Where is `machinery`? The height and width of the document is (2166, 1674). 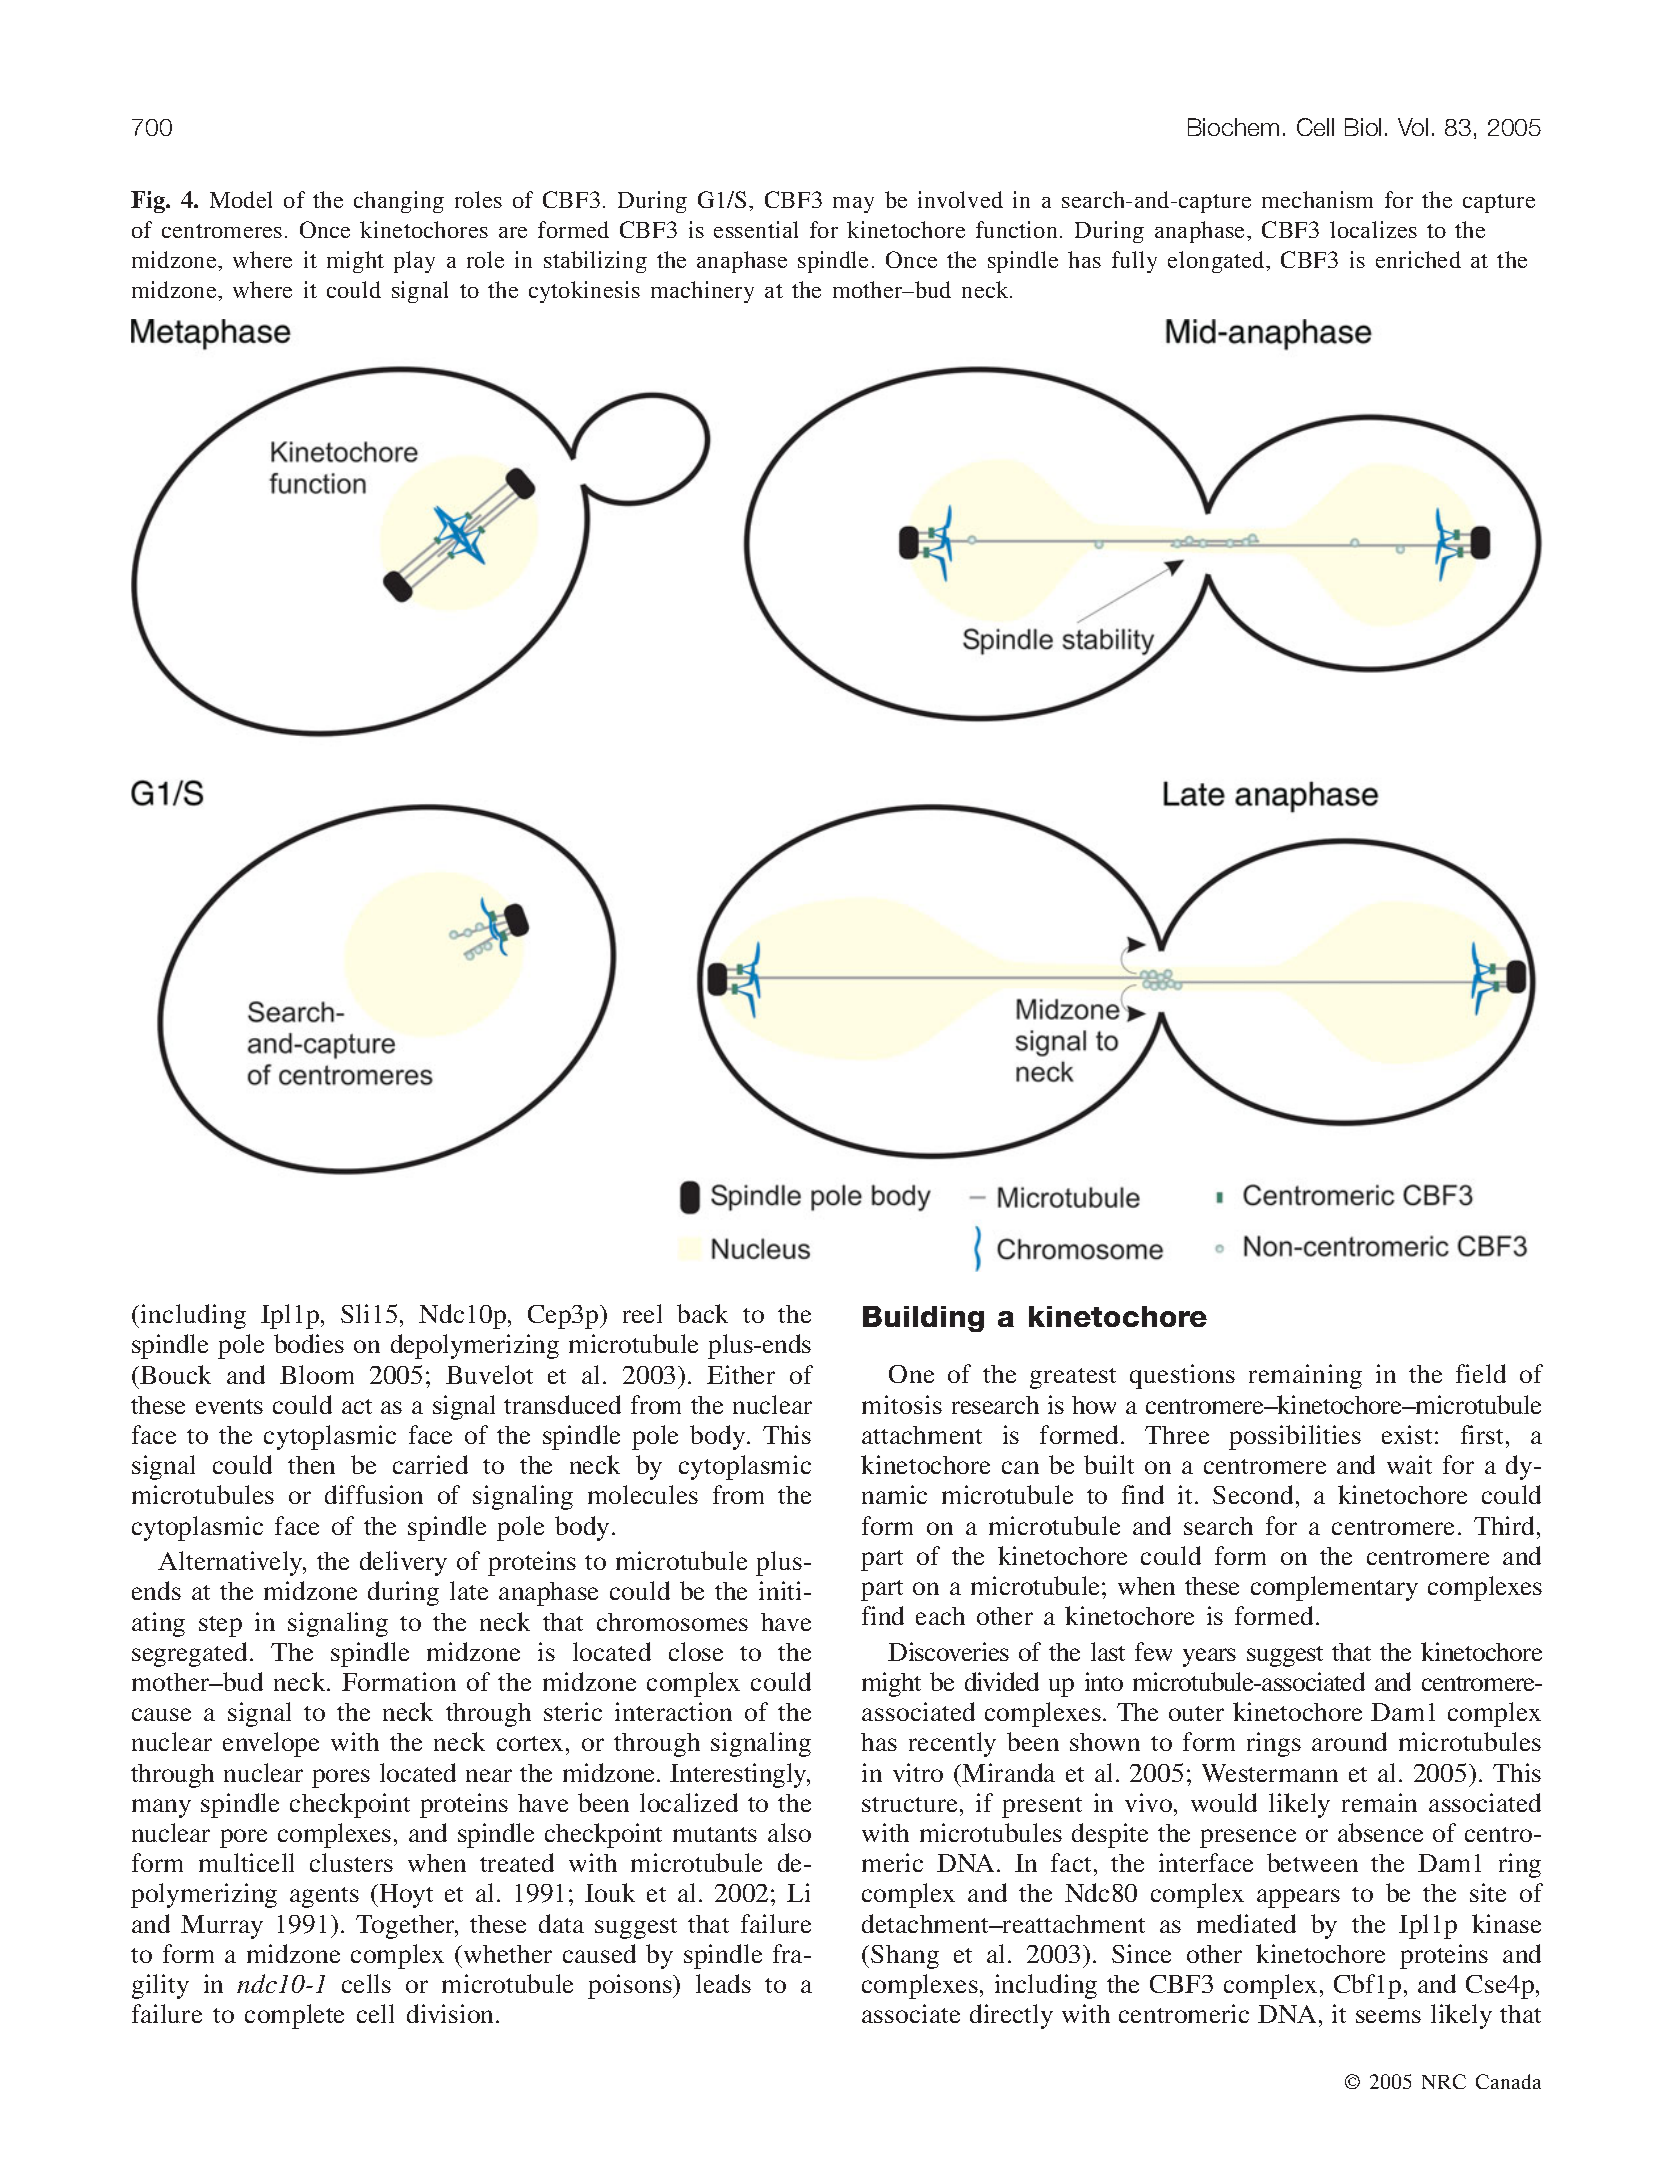 machinery is located at coordinates (702, 292).
